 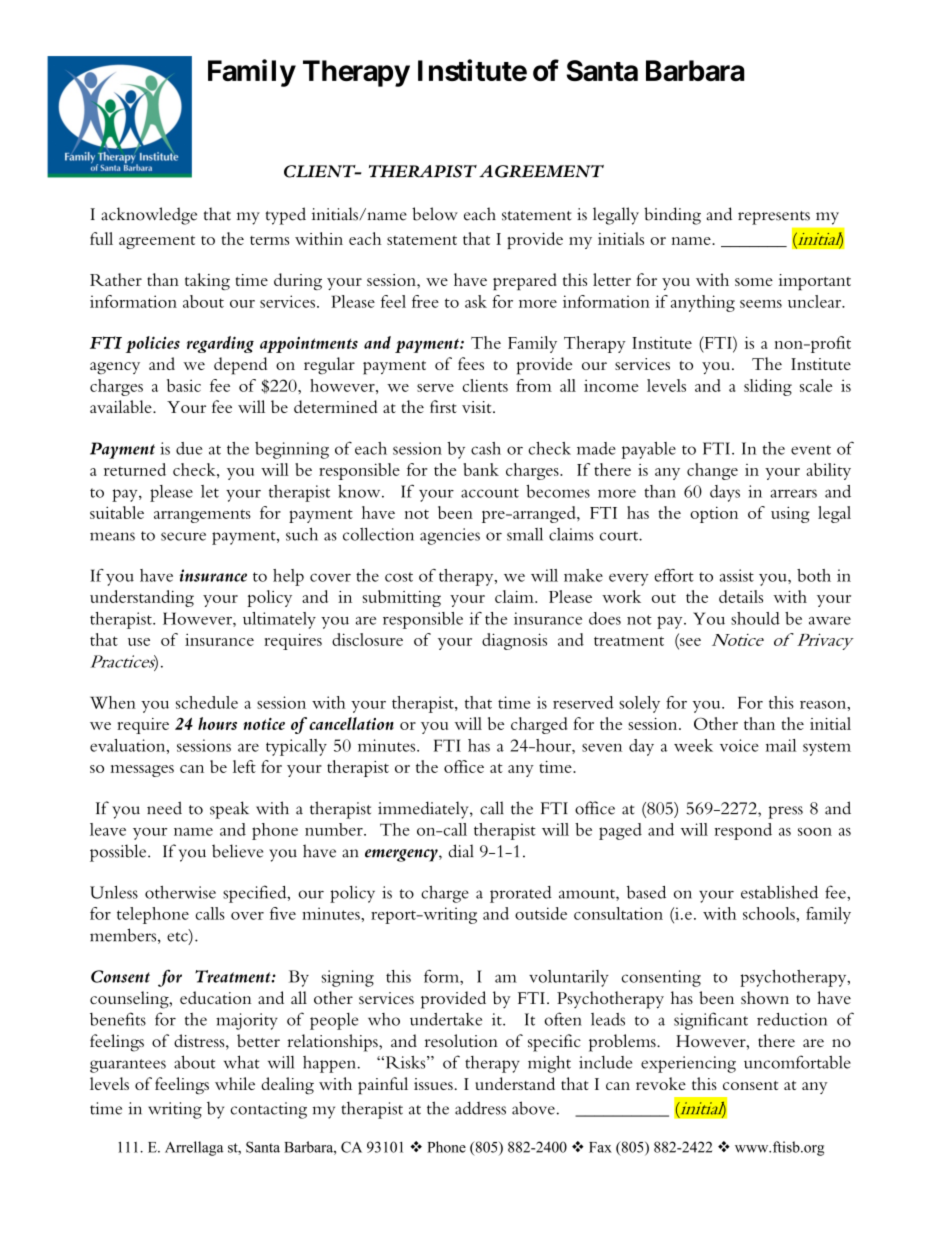 What do you see at coordinates (189, 448) in the document?
I see `due` at bounding box center [189, 448].
